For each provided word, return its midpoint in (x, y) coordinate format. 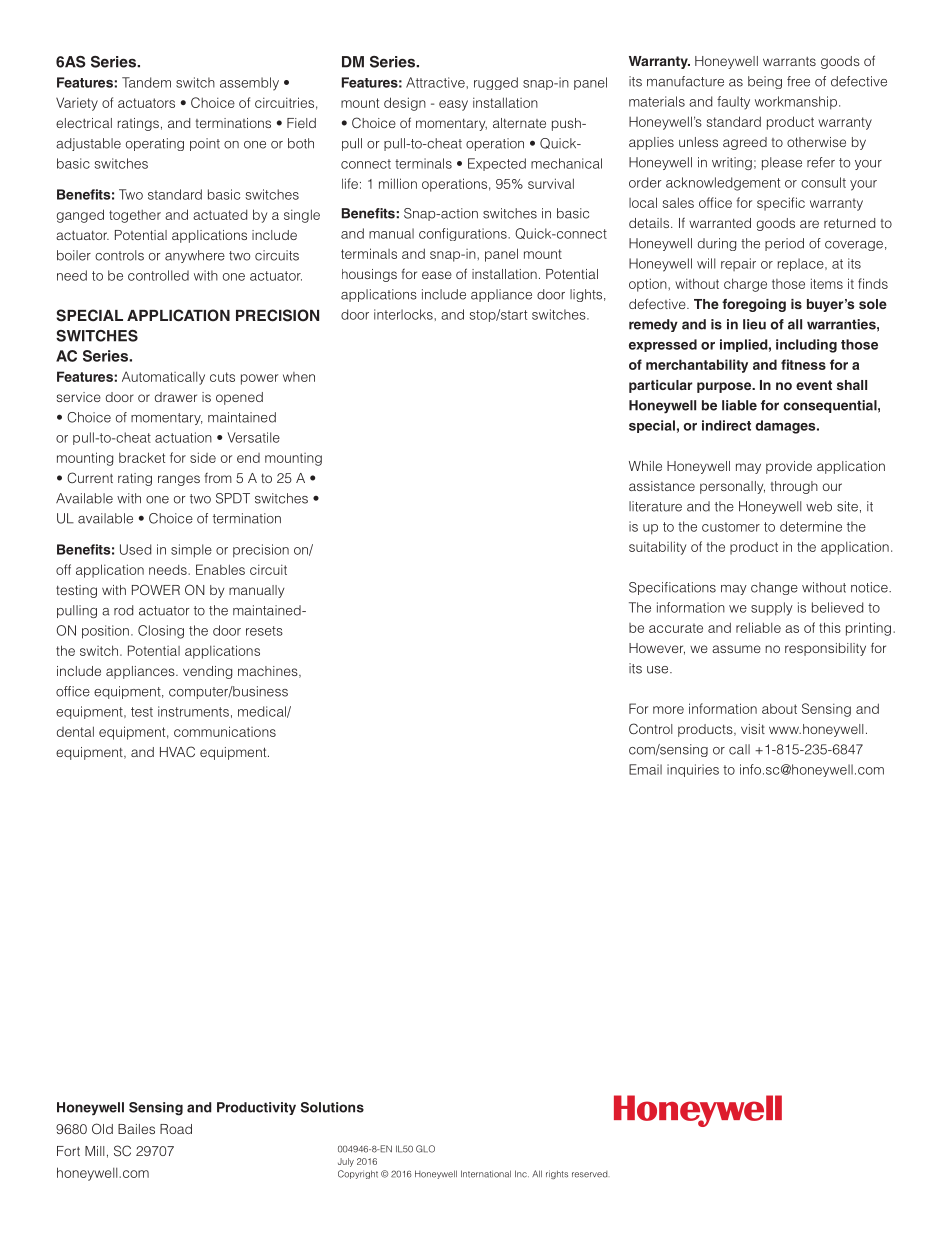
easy (453, 105)
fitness (803, 364)
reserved (589, 1174)
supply (772, 609)
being (765, 82)
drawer (176, 397)
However (657, 649)
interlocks (404, 314)
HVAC (177, 751)
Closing (161, 632)
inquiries (693, 770)
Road (176, 1129)
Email (645, 769)
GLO (425, 1149)
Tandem (146, 82)
